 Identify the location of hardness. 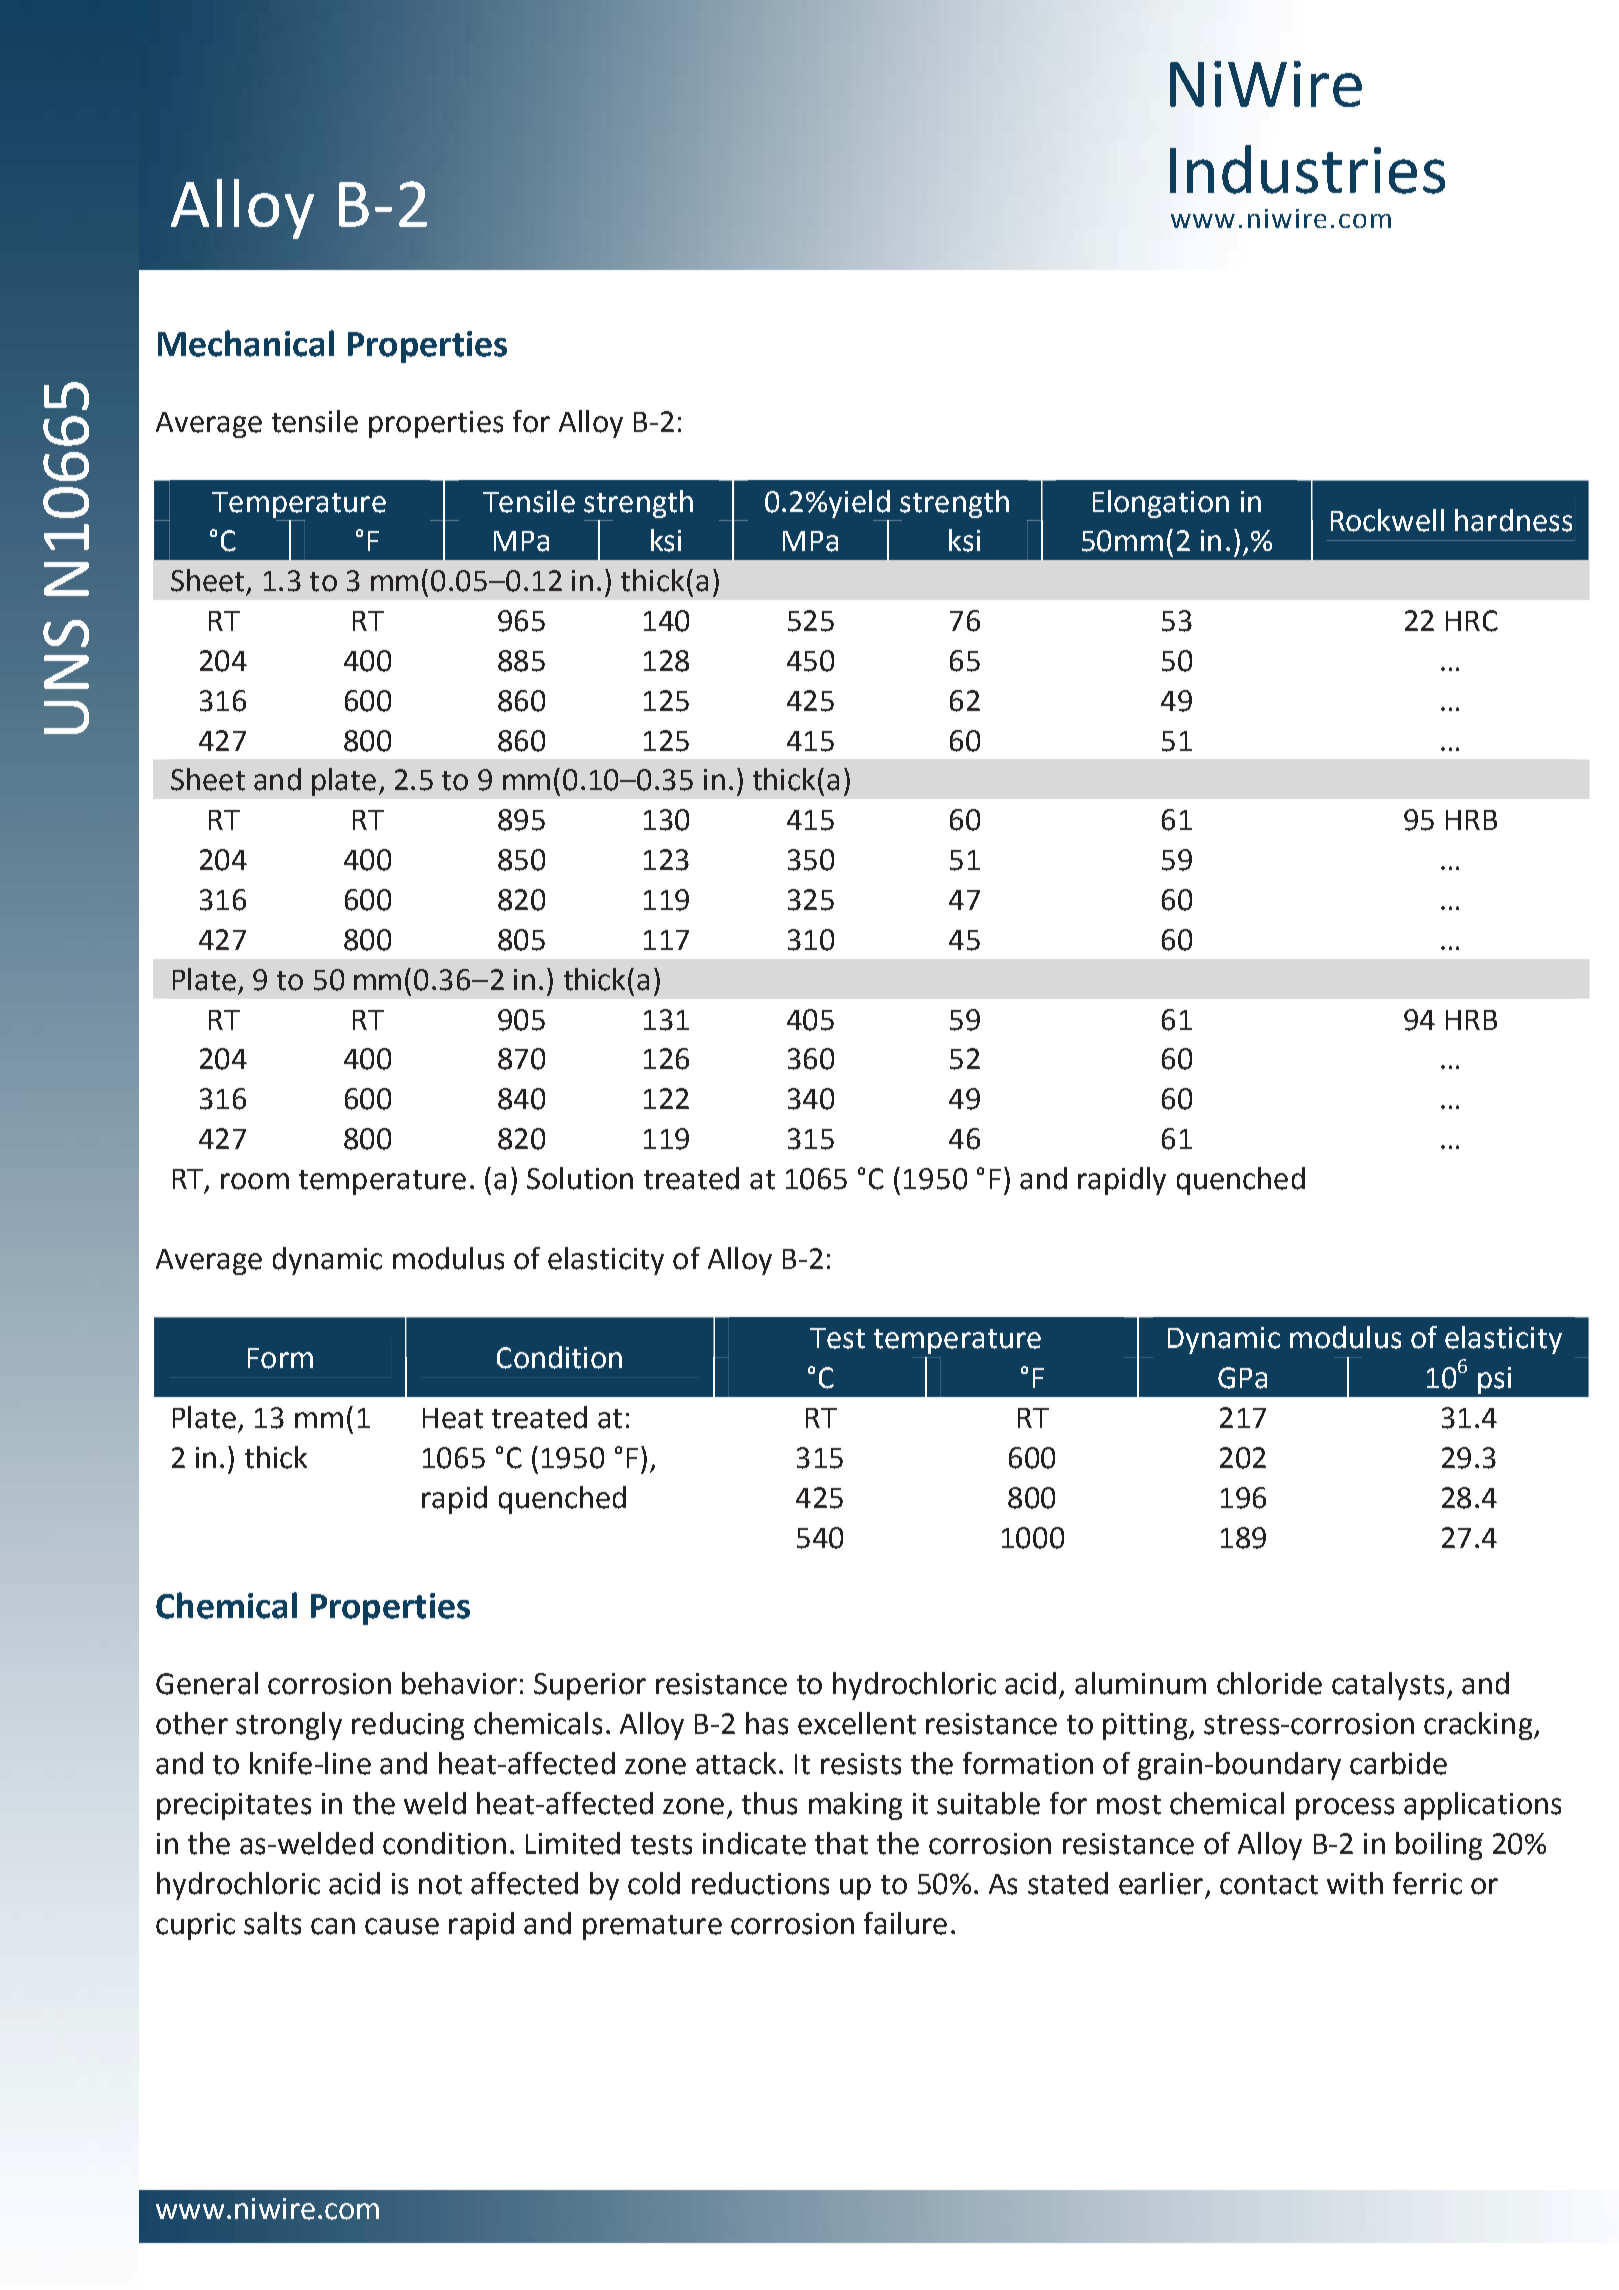
(1513, 520).
